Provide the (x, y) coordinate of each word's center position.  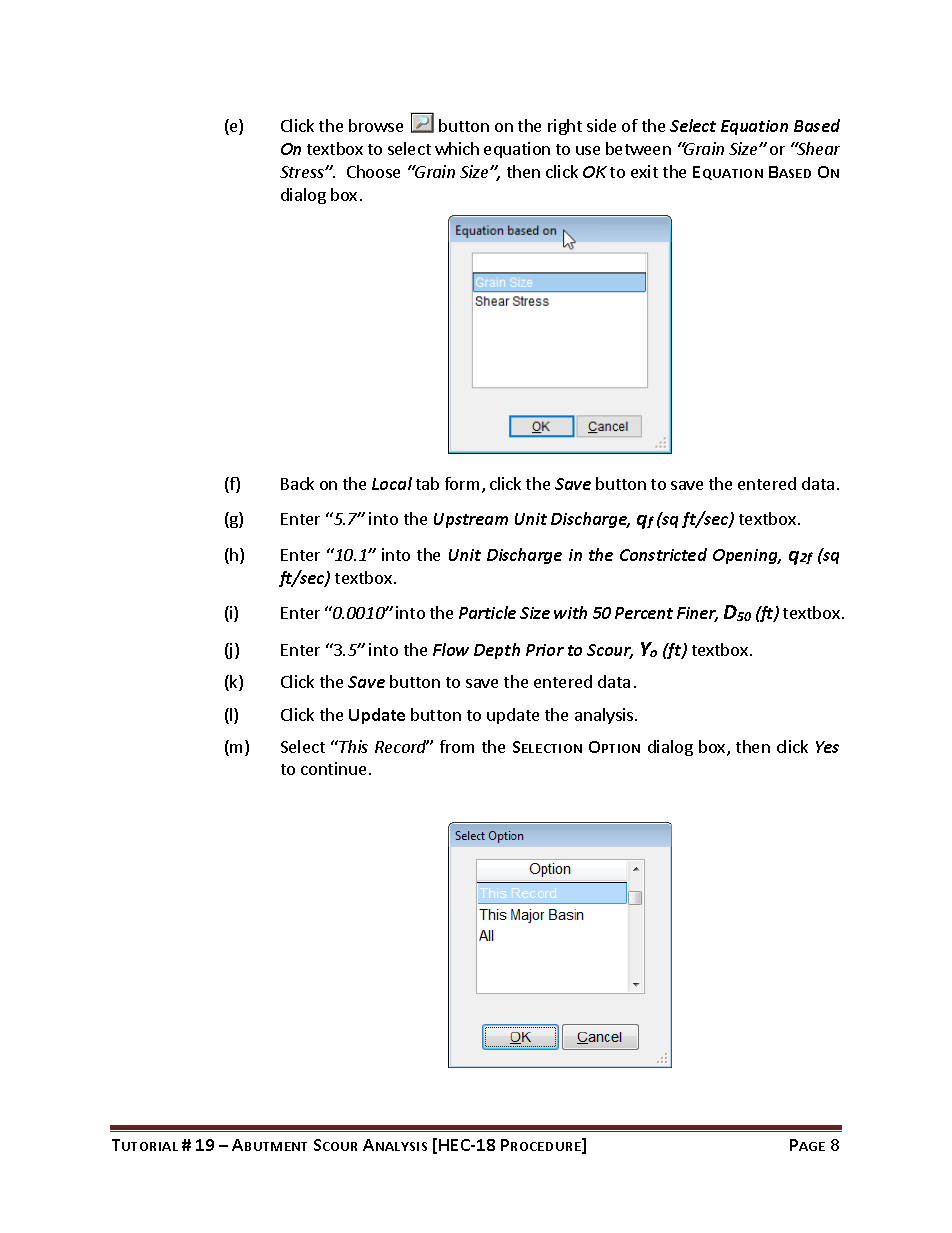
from (457, 746)
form (462, 483)
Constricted (663, 554)
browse (376, 125)
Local (392, 483)
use (588, 150)
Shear (817, 148)
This (353, 746)
